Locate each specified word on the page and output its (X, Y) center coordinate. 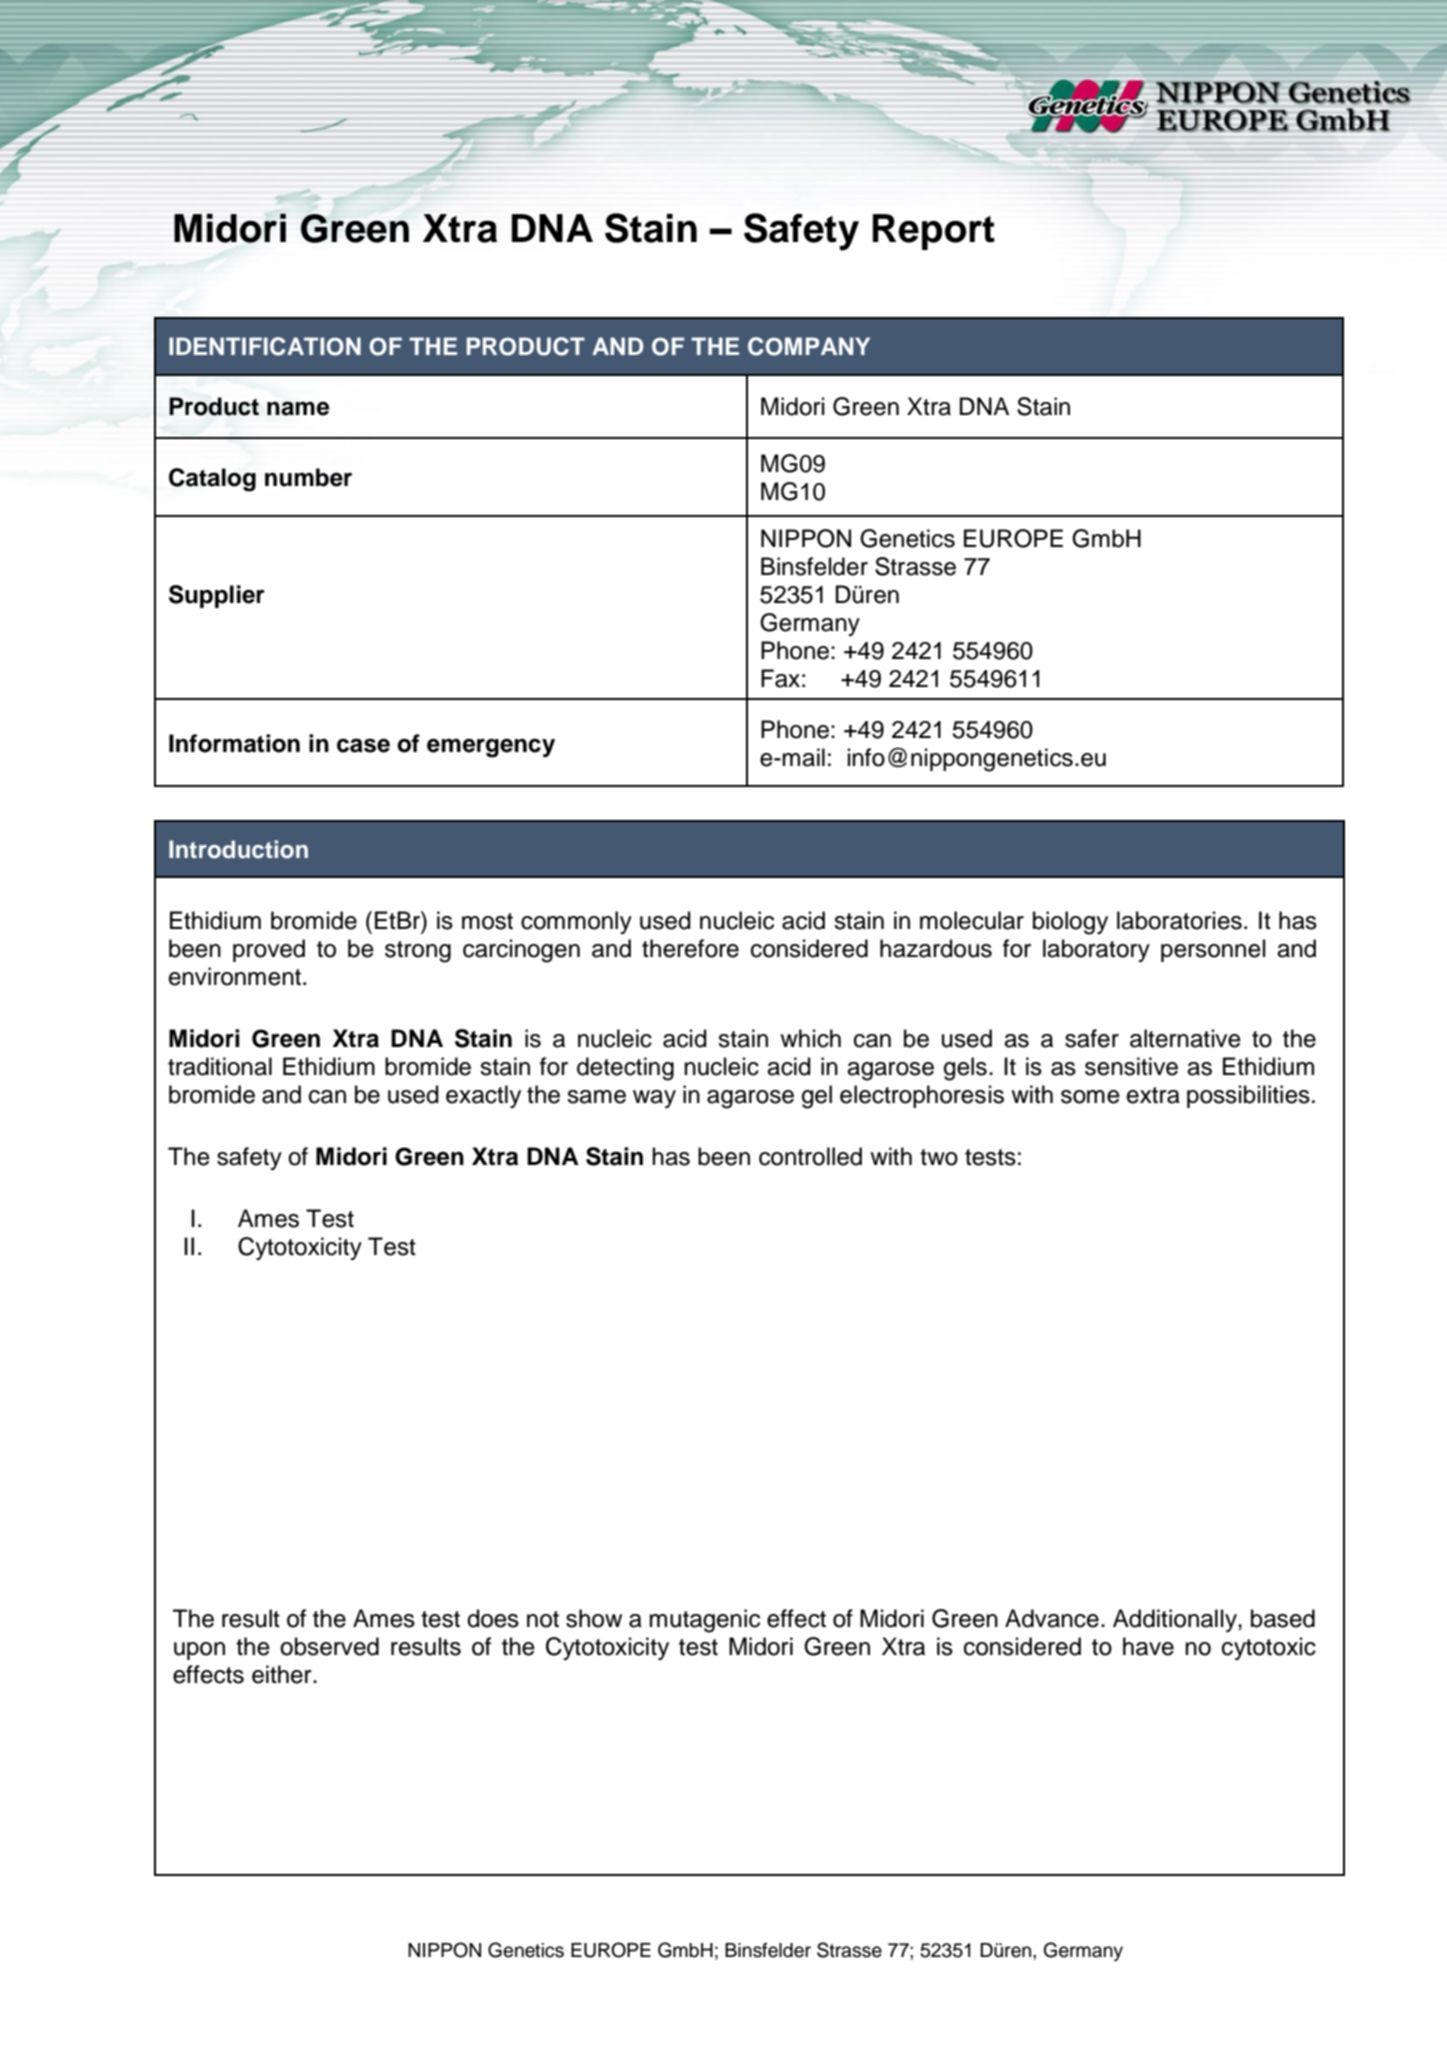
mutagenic (704, 1621)
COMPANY (809, 346)
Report (934, 232)
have (1148, 1646)
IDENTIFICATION (265, 346)
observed (329, 1646)
